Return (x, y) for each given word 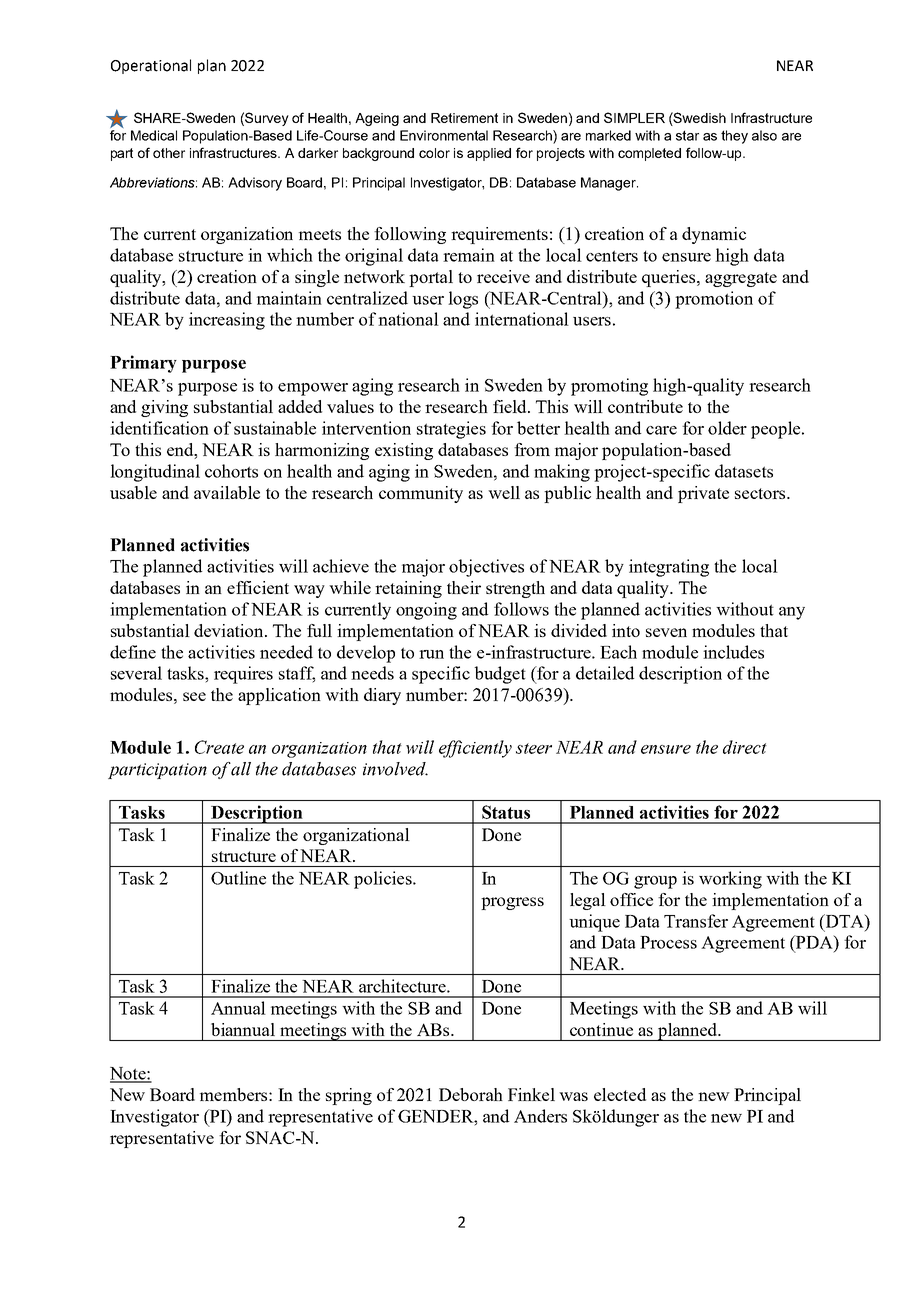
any (792, 613)
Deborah (471, 1094)
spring (349, 1096)
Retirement (464, 118)
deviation (230, 630)
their (464, 587)
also (764, 135)
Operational (151, 66)
